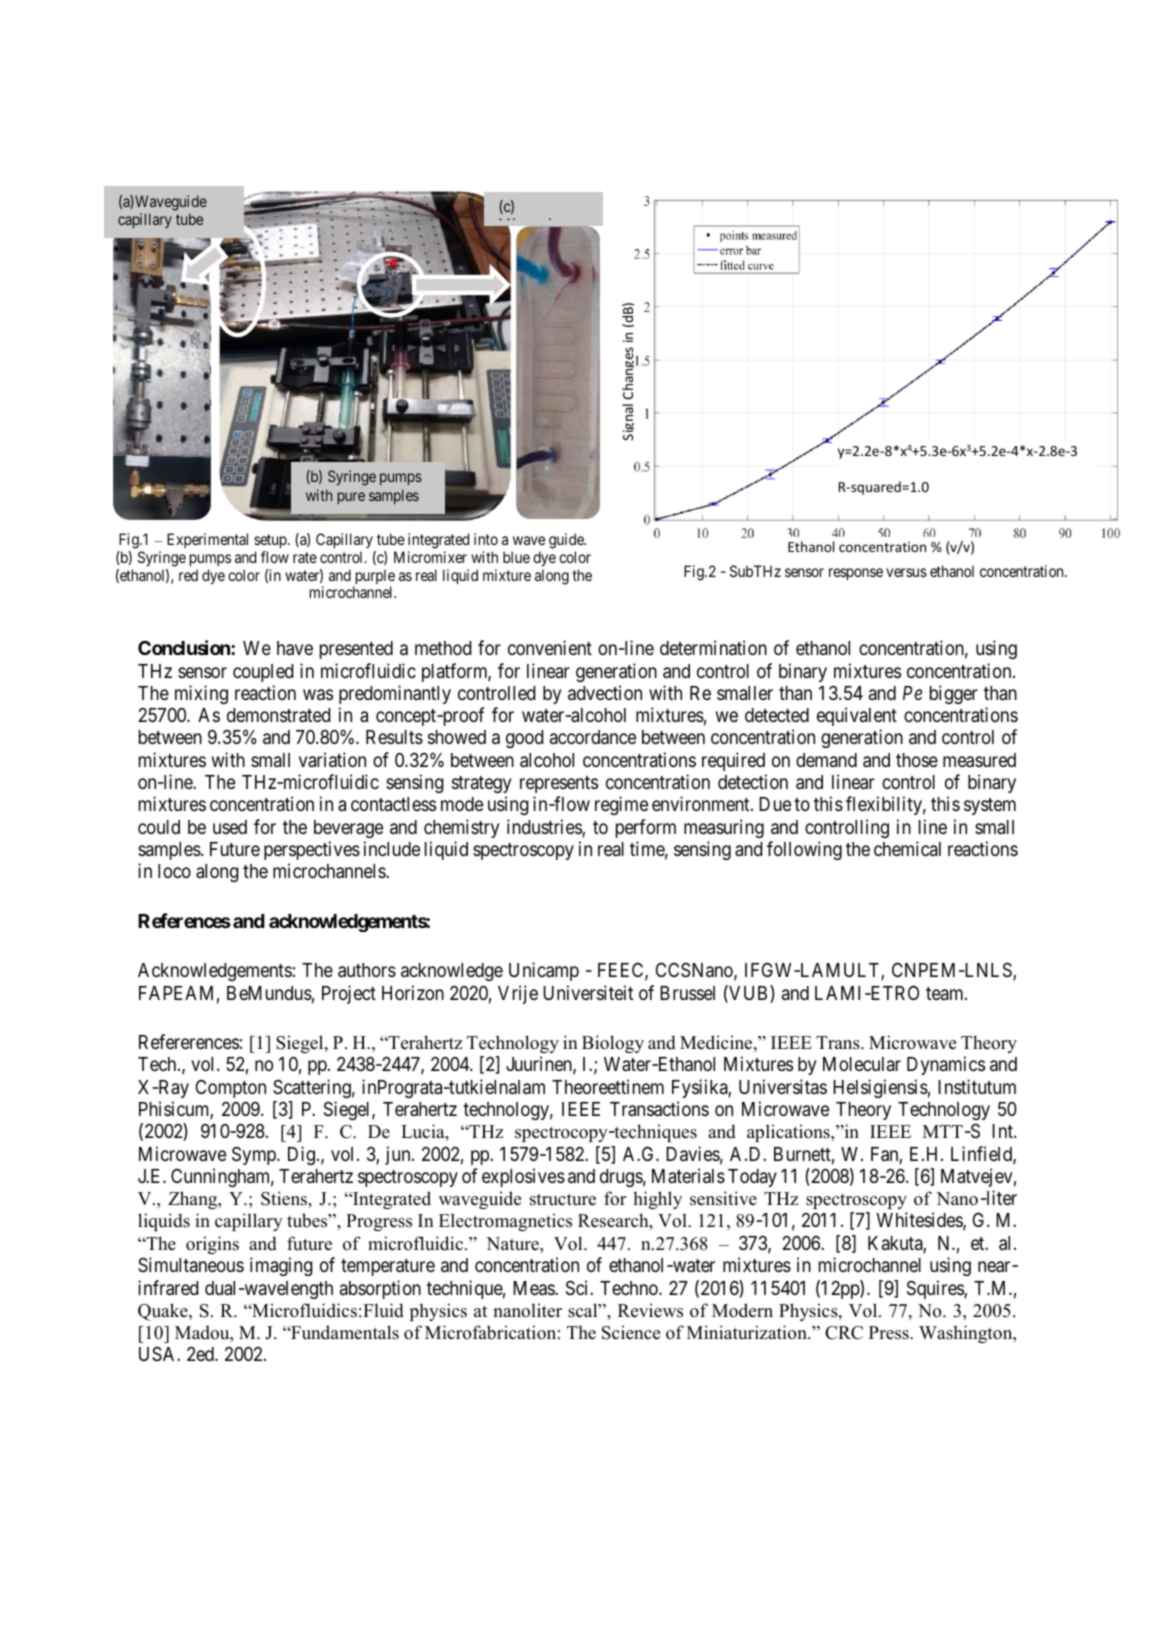  Describe the element at coordinates (906, 572) in the image. I see `versus` at that location.
